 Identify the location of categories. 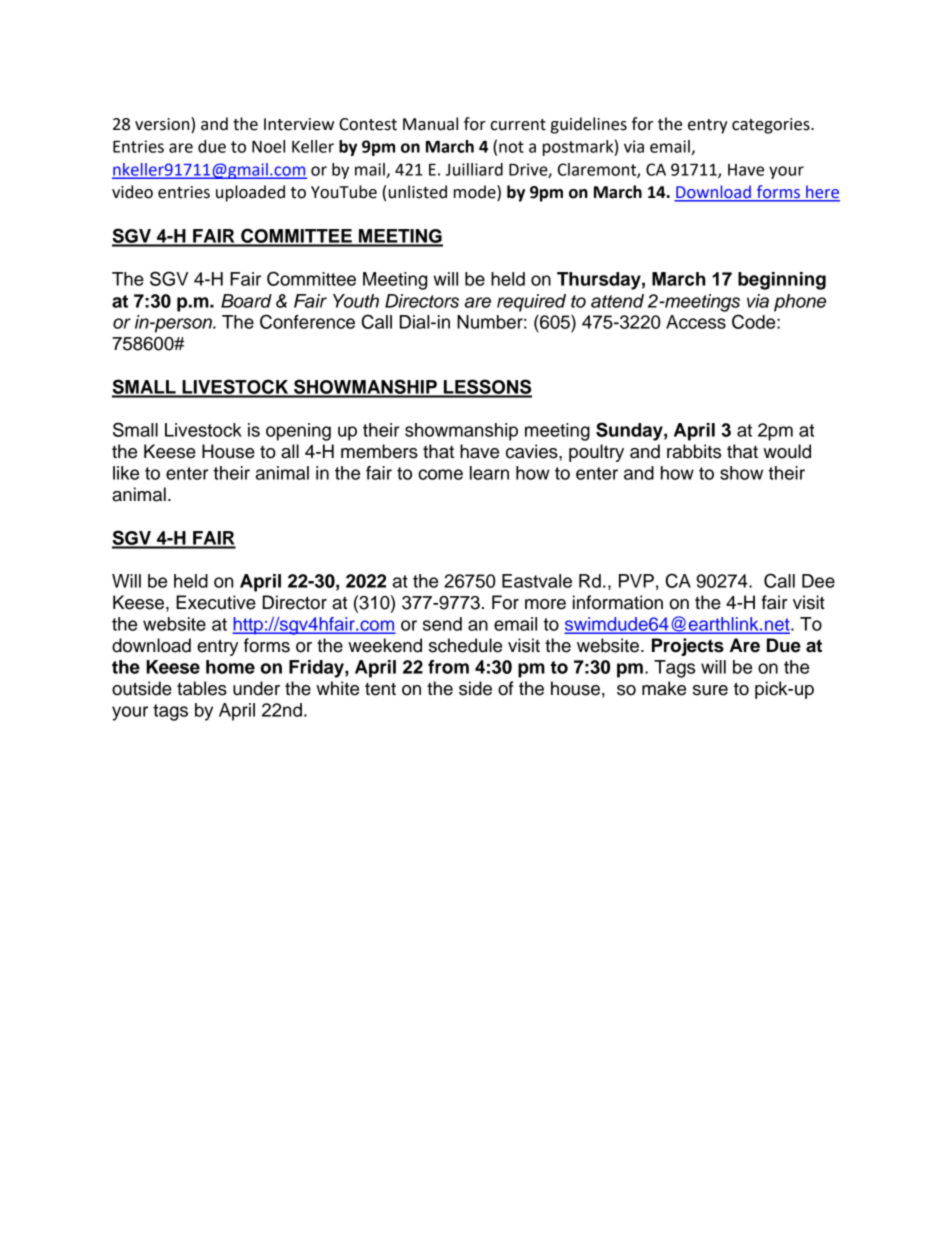
(772, 126).
